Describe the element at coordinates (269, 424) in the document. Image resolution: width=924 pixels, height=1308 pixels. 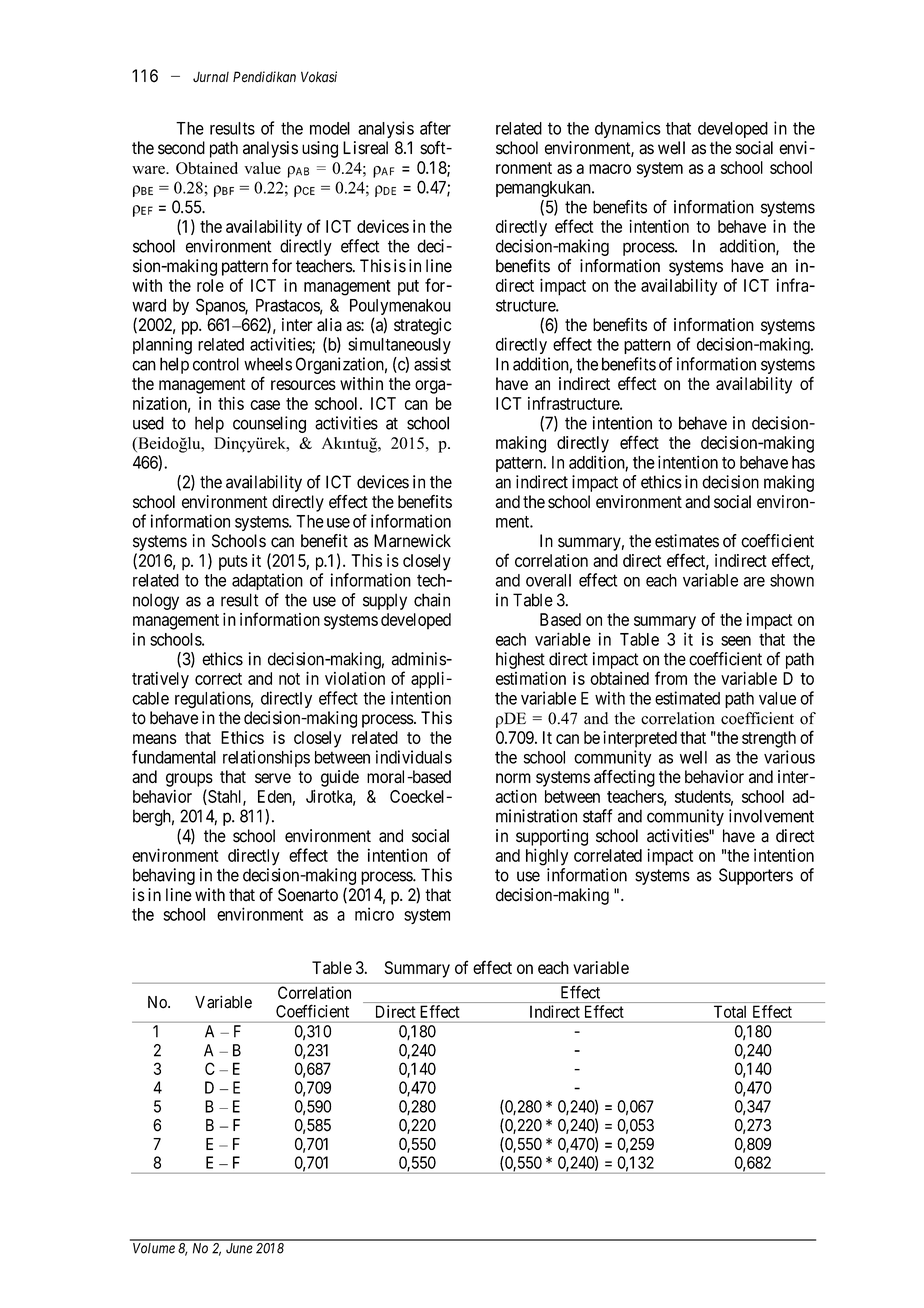
I see `counseling` at that location.
